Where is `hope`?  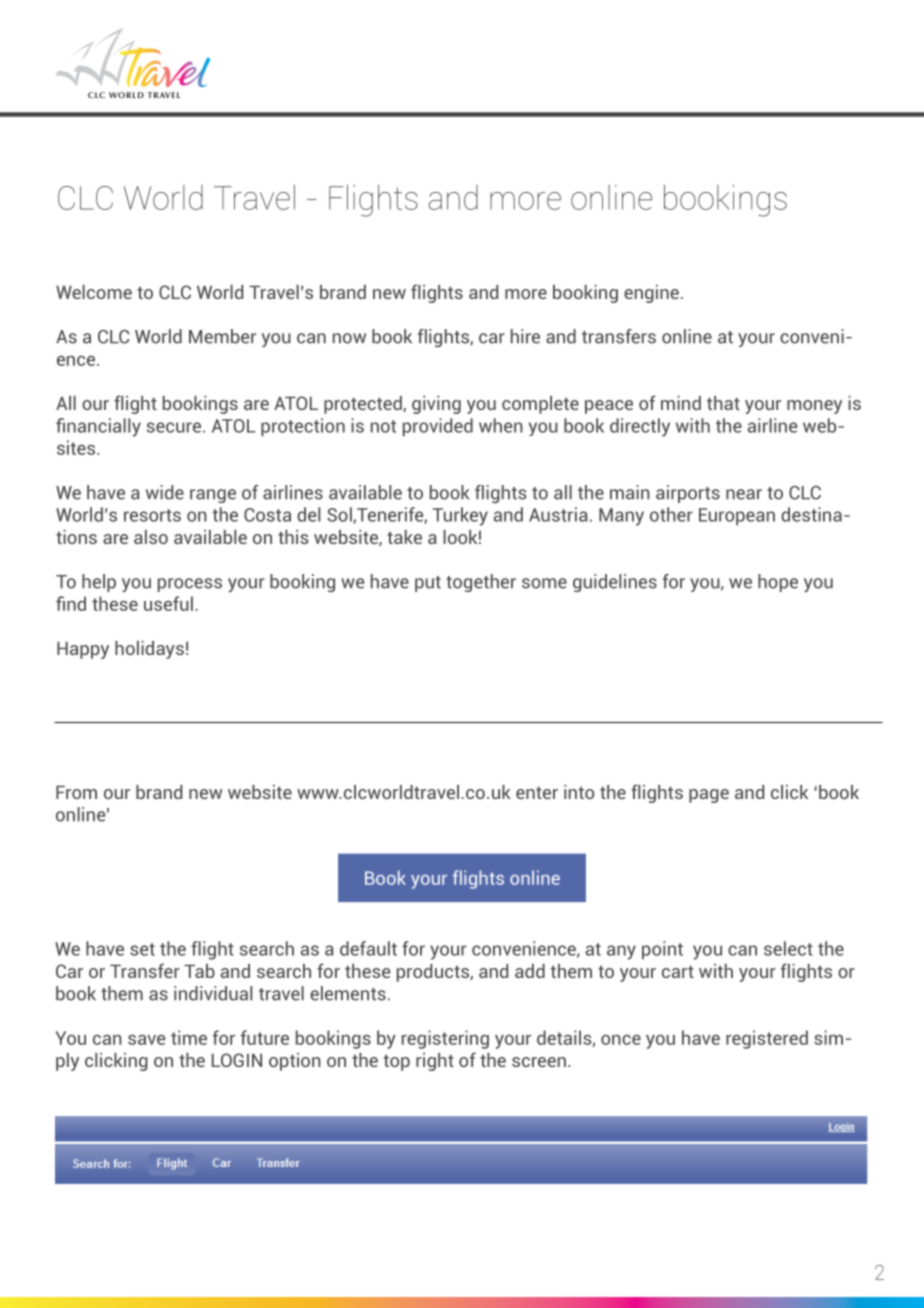
hope is located at coordinates (778, 583).
